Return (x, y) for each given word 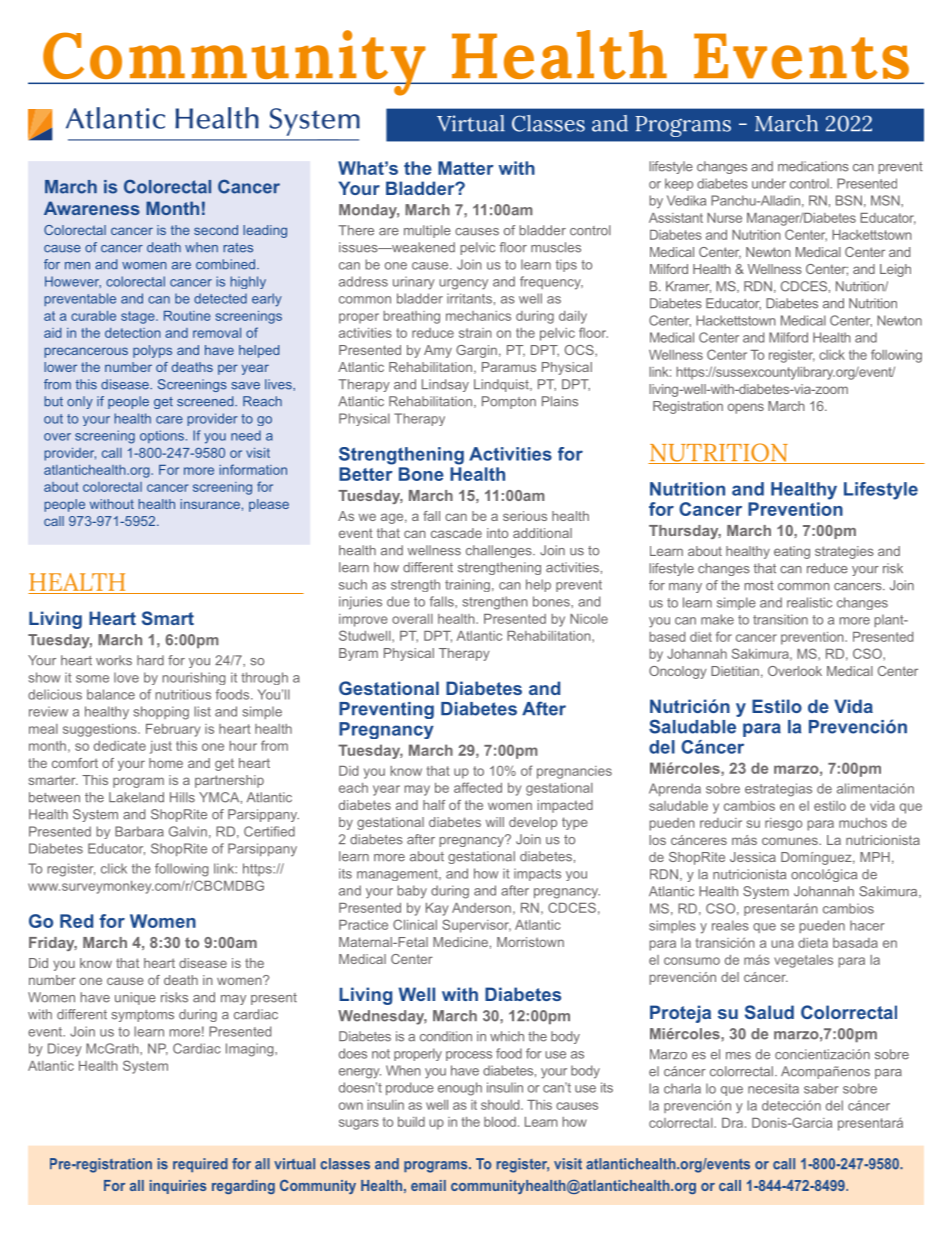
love (126, 677)
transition (780, 619)
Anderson (481, 908)
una (782, 944)
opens (746, 408)
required (200, 1165)
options (162, 436)
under (769, 183)
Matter (466, 168)
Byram (358, 654)
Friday (53, 944)
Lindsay (445, 385)
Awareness (92, 208)
